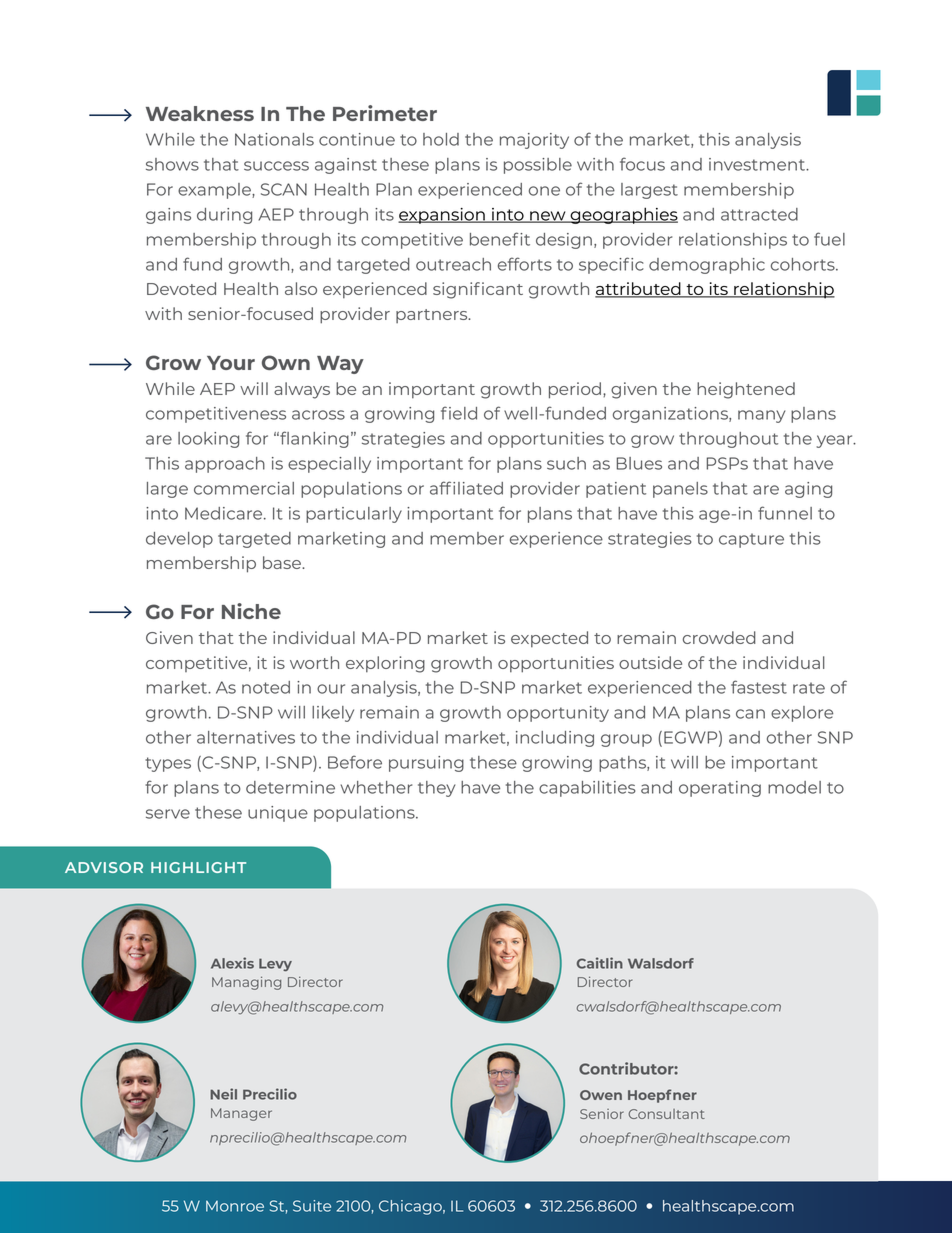 The height and width of the screenshot is (1233, 952). Describe the element at coordinates (758, 164) in the screenshot. I see `investment` at that location.
